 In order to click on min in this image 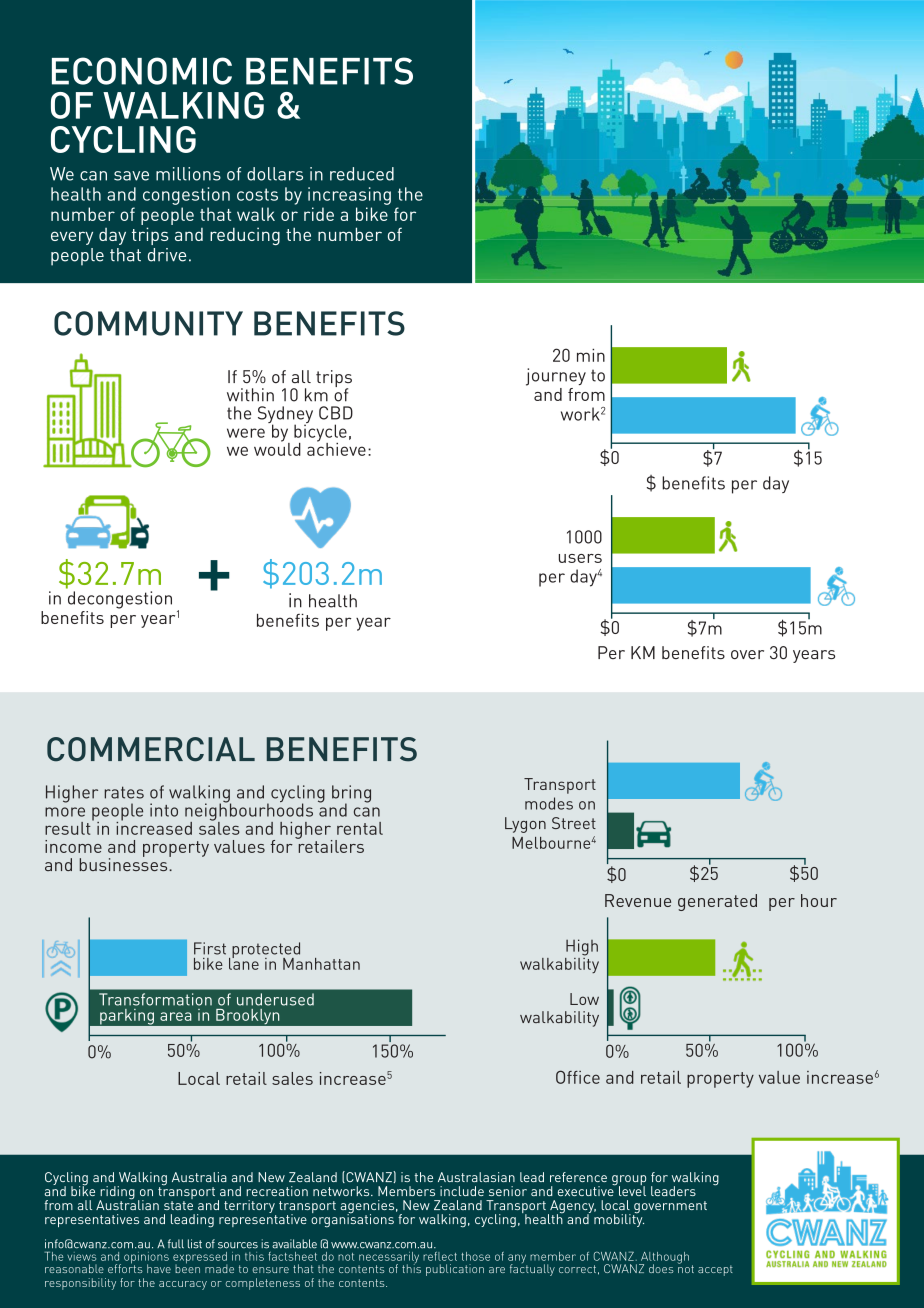, I will do `click(591, 355)`.
